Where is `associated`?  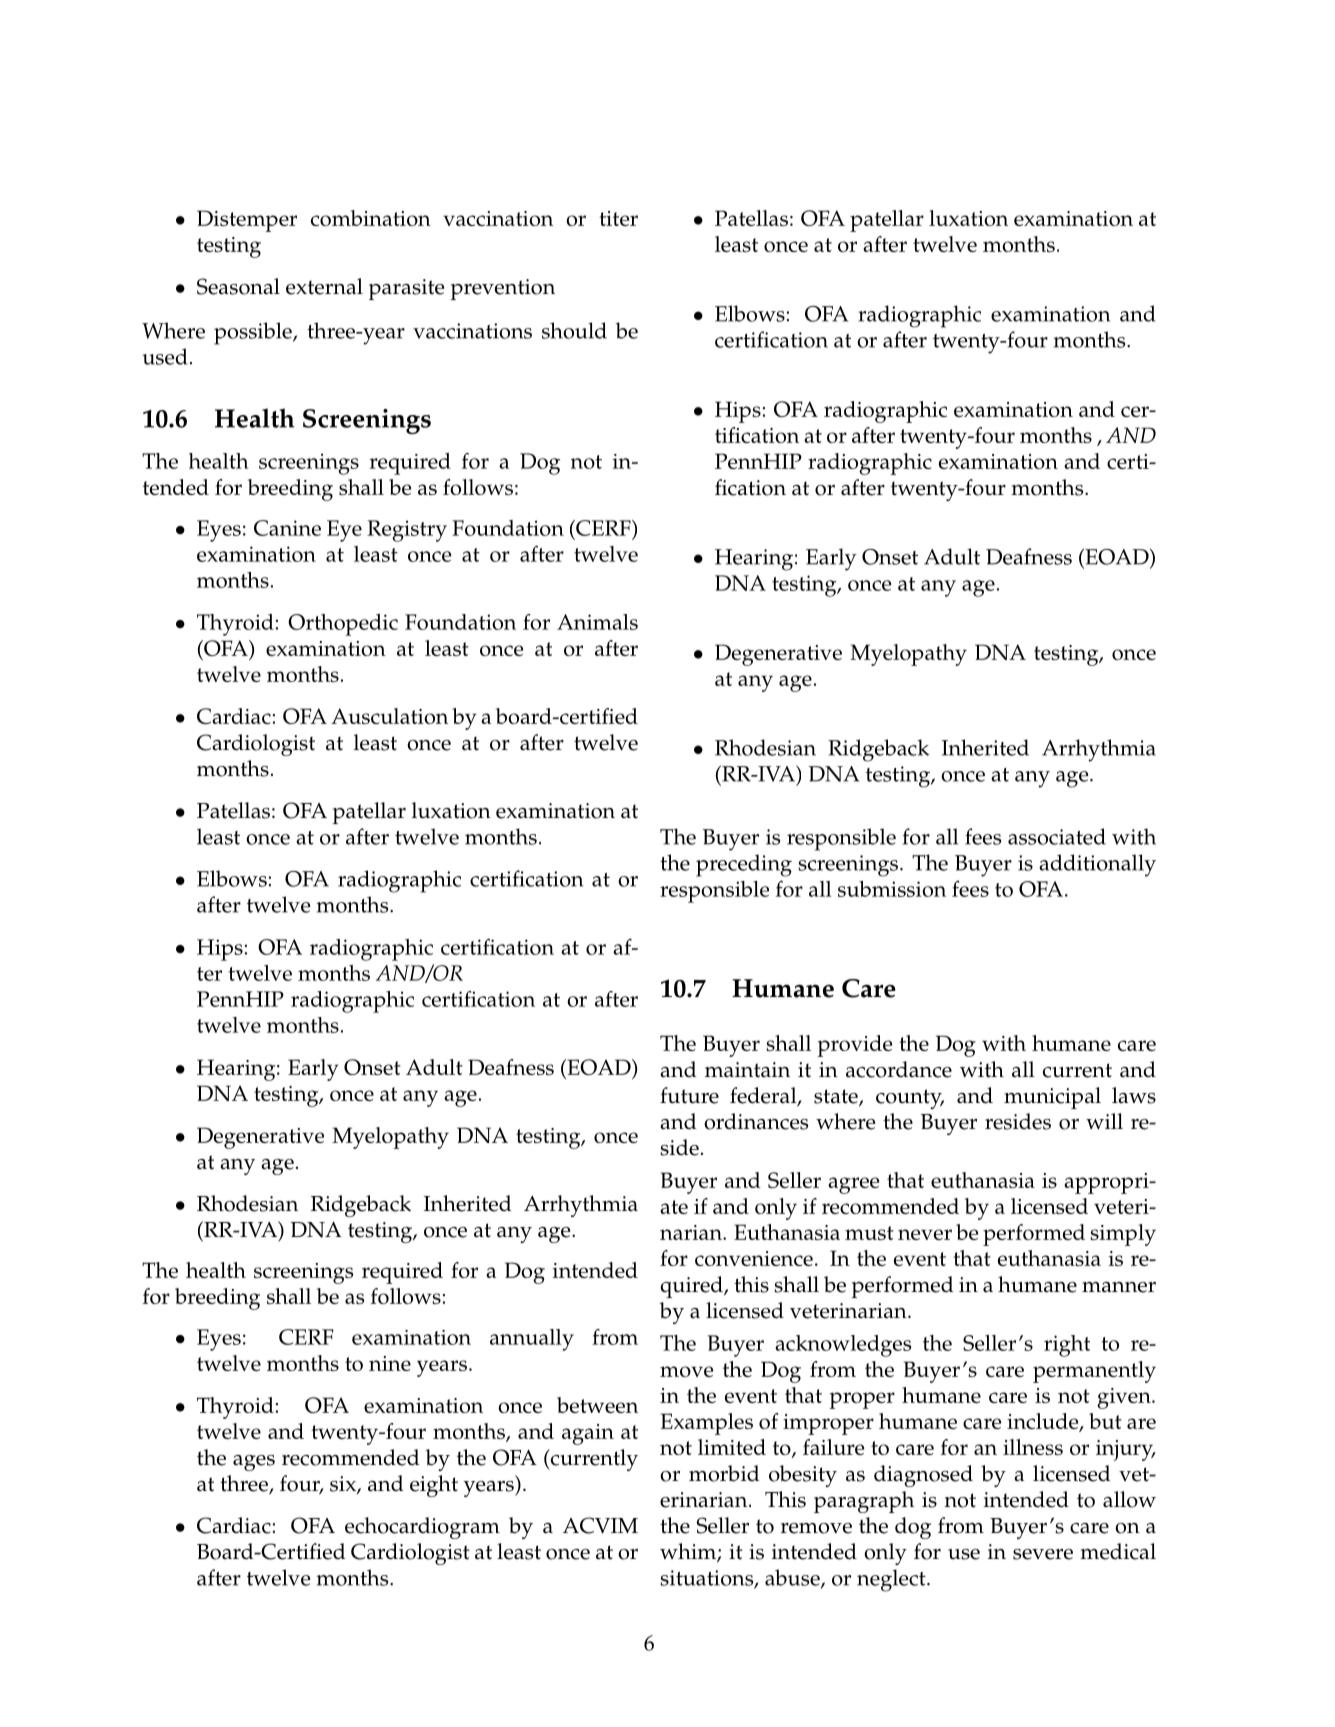 associated is located at coordinates (1057, 836).
